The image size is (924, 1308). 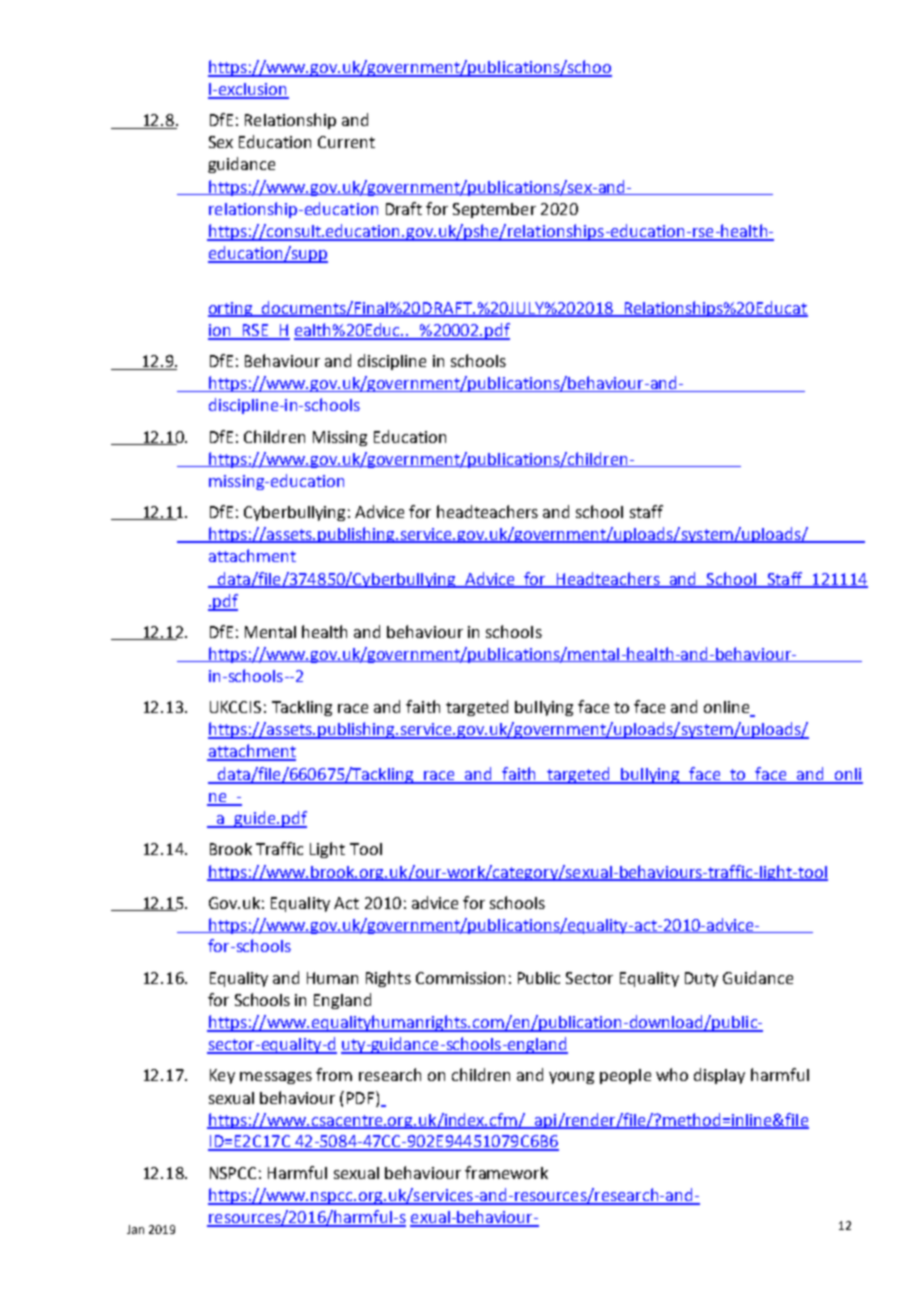 What do you see at coordinates (346, 142) in the image?
I see `Current` at bounding box center [346, 142].
